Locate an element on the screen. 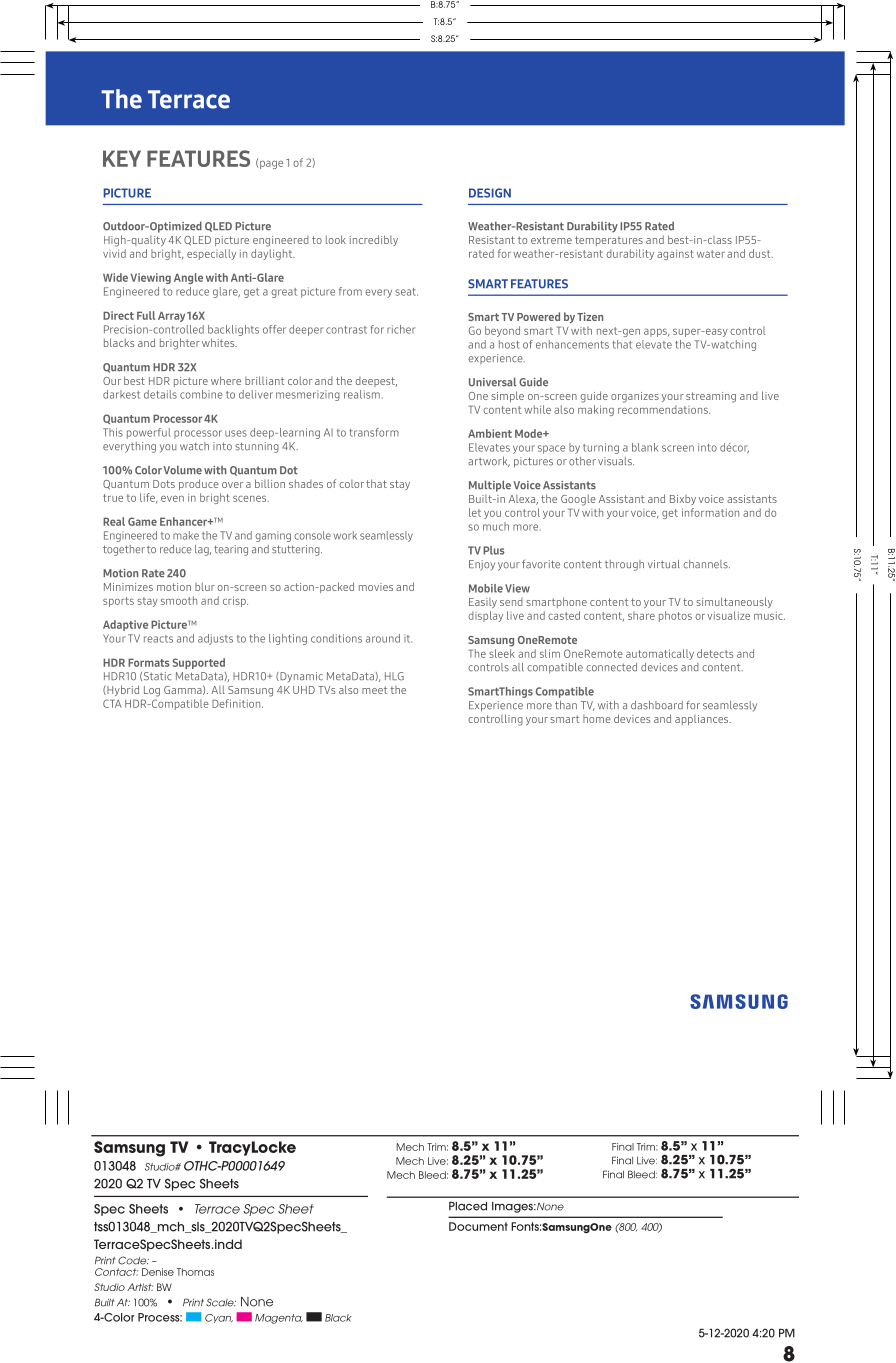  against is located at coordinates (675, 255).
